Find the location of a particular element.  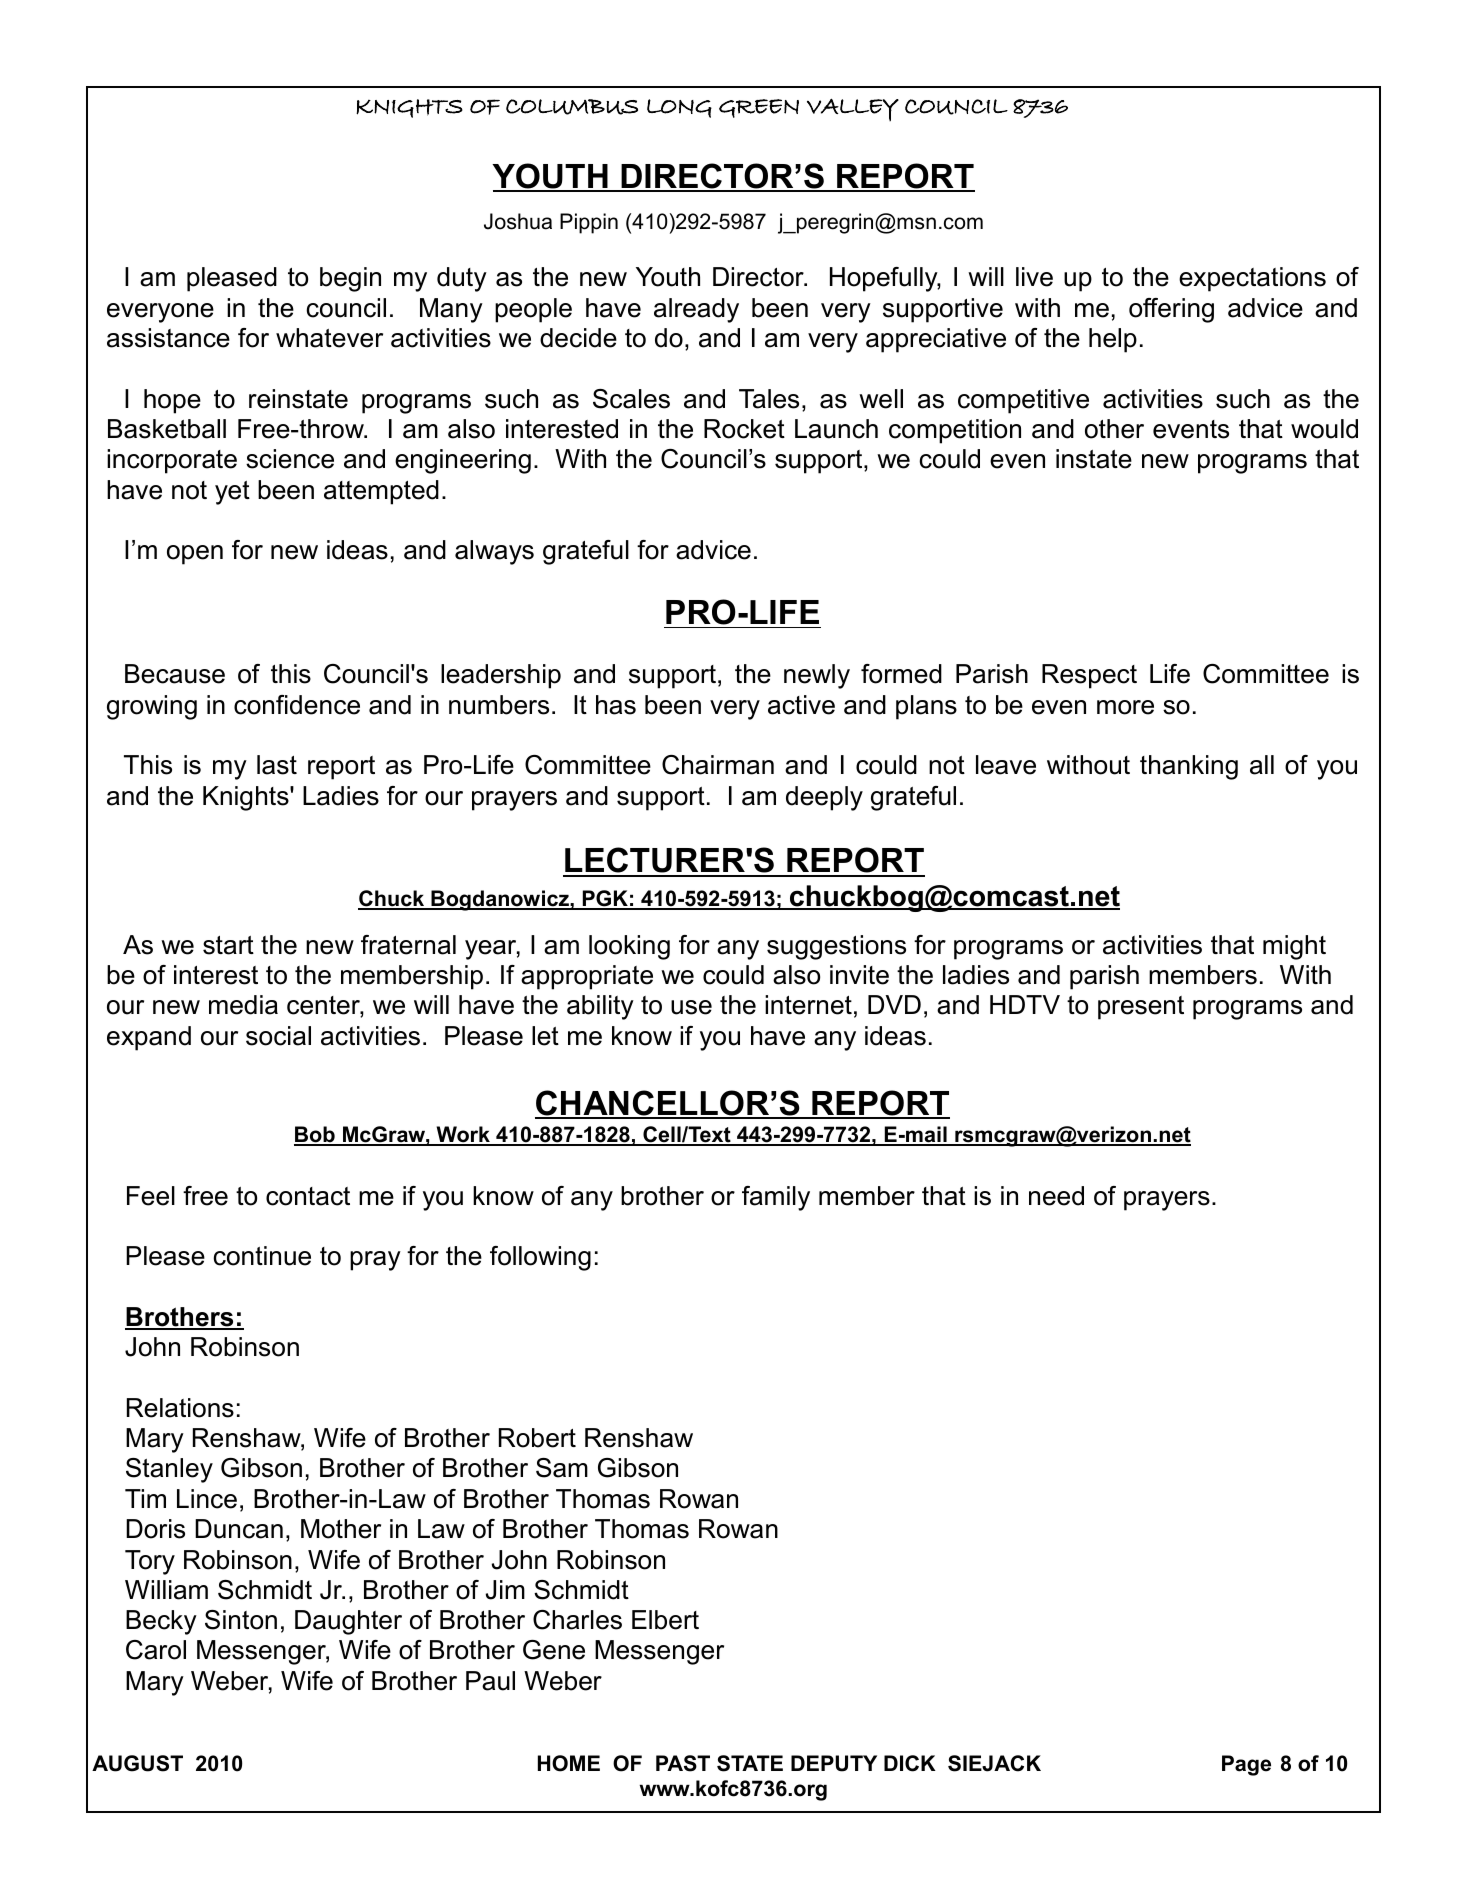

PAST is located at coordinates (683, 1763).
